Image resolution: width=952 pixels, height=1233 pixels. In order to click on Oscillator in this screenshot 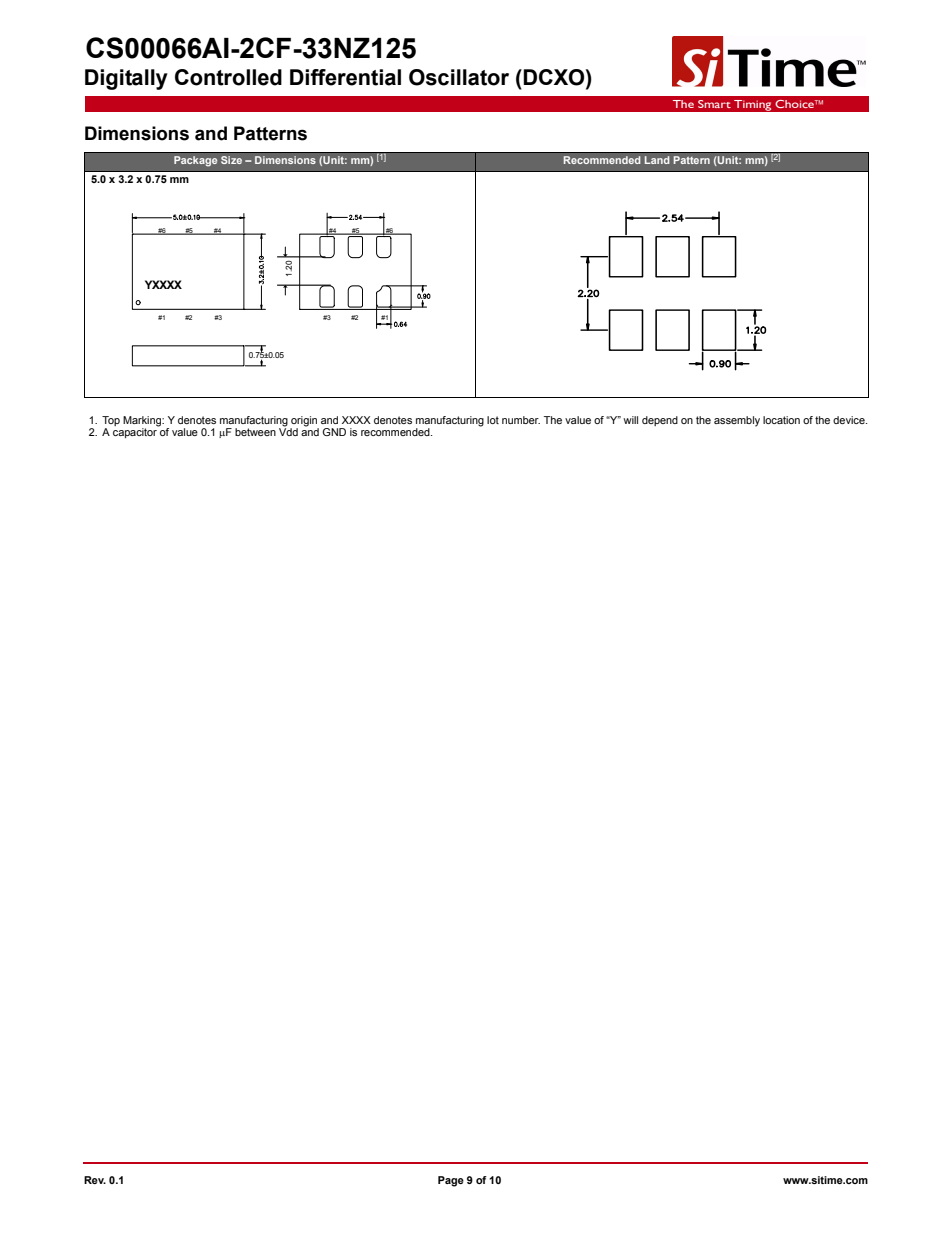, I will do `click(459, 77)`.
